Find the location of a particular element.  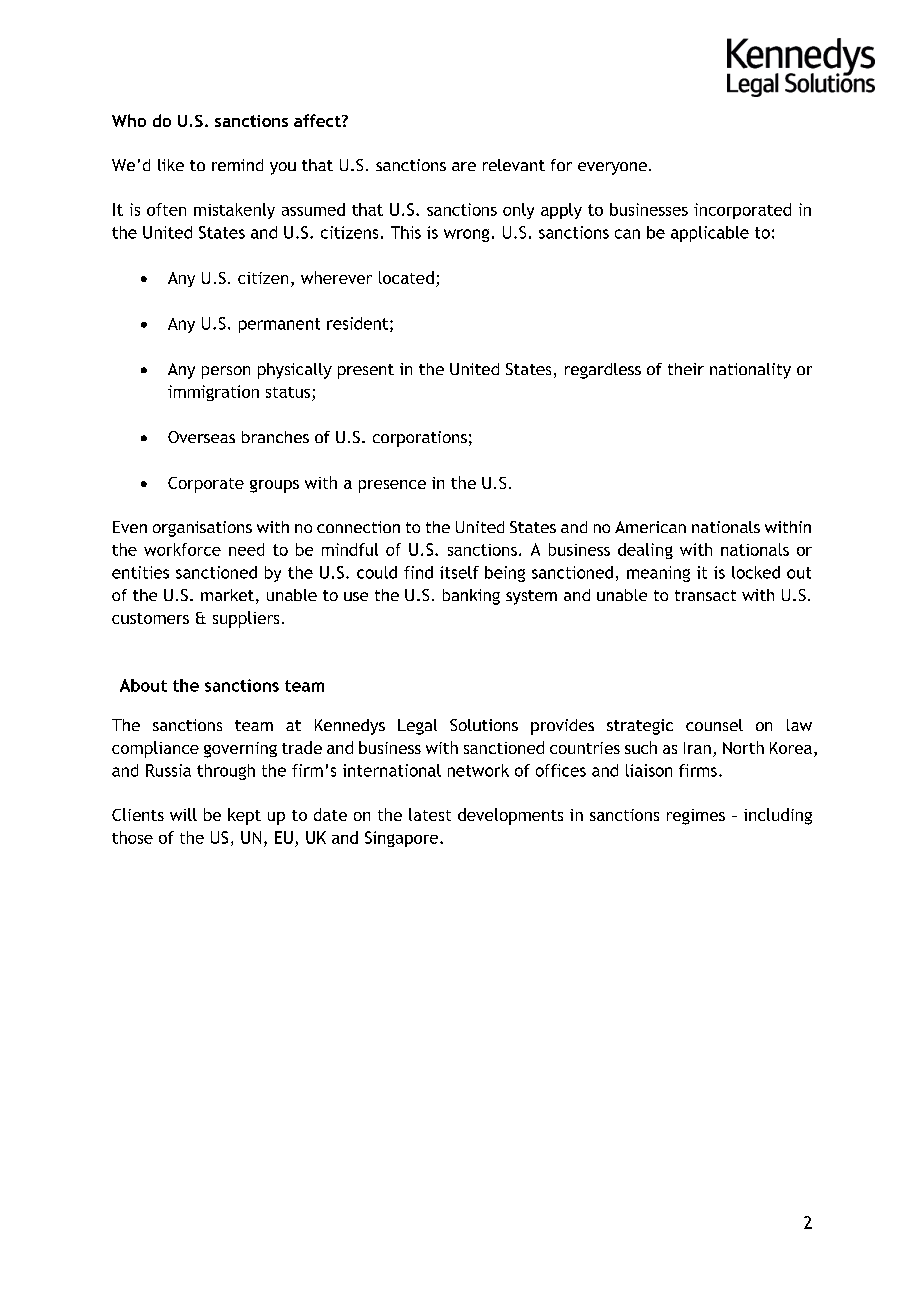

are is located at coordinates (464, 166).
